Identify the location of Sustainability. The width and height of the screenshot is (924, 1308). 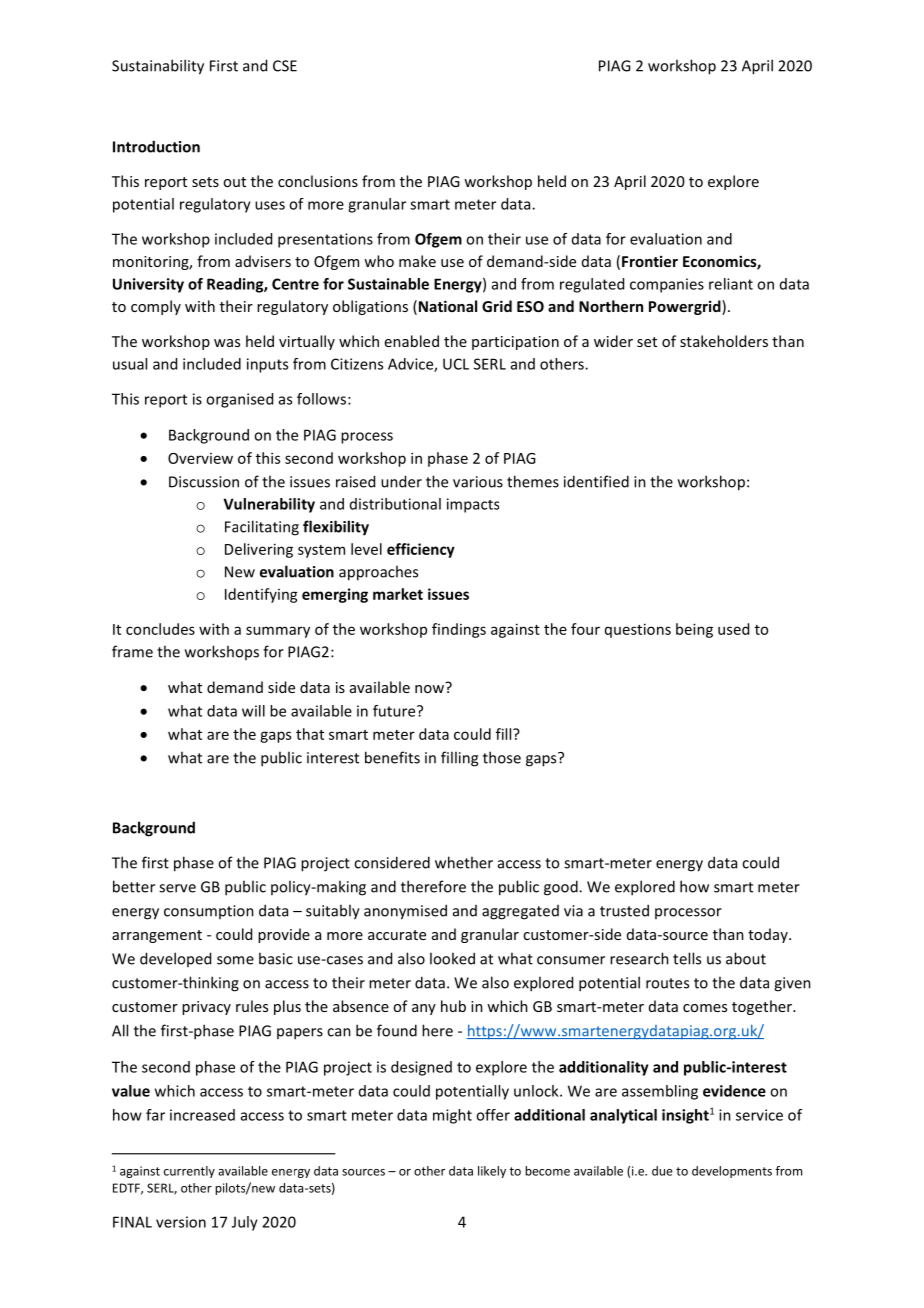
(158, 67).
